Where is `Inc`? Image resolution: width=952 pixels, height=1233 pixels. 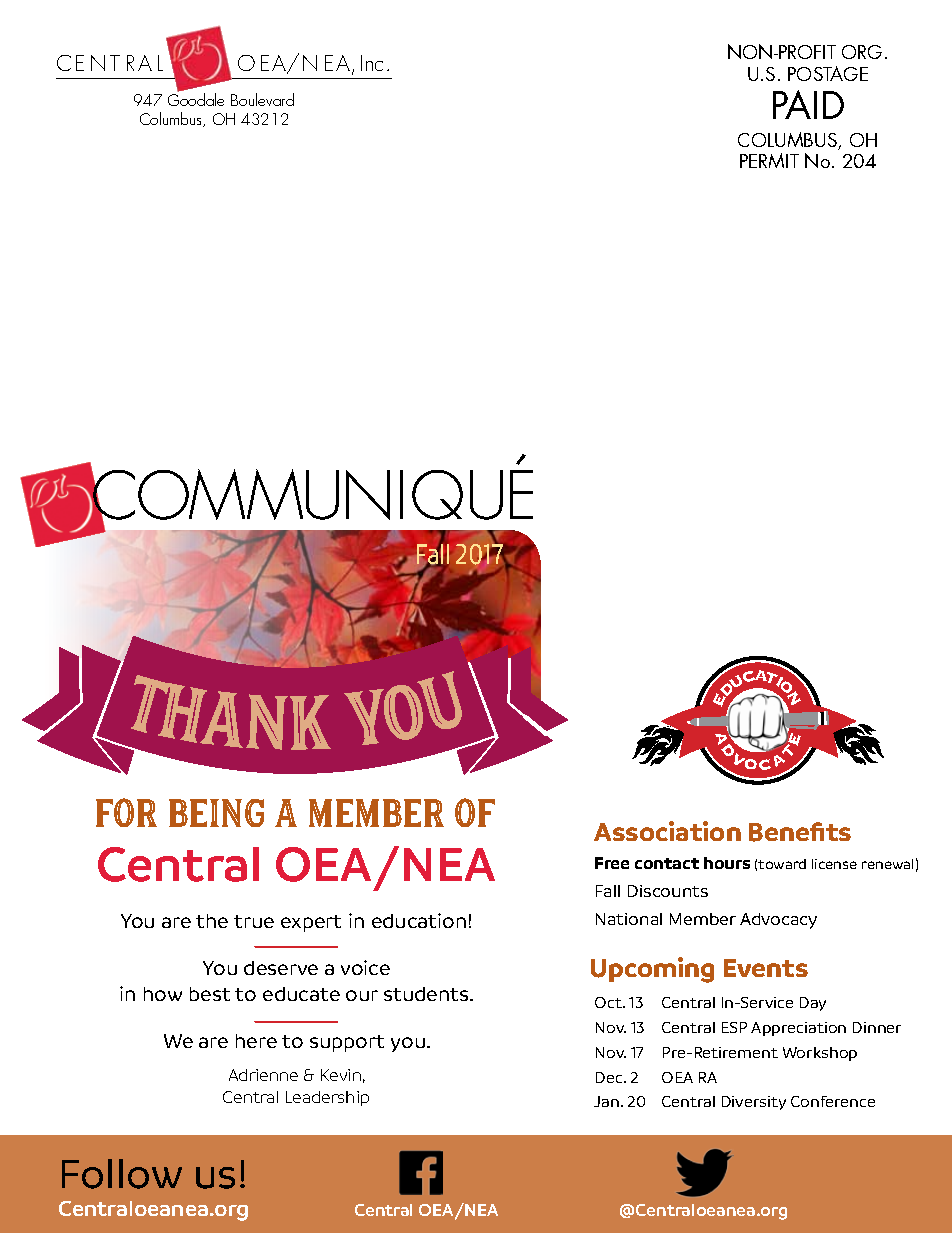
Inc is located at coordinates (372, 63).
